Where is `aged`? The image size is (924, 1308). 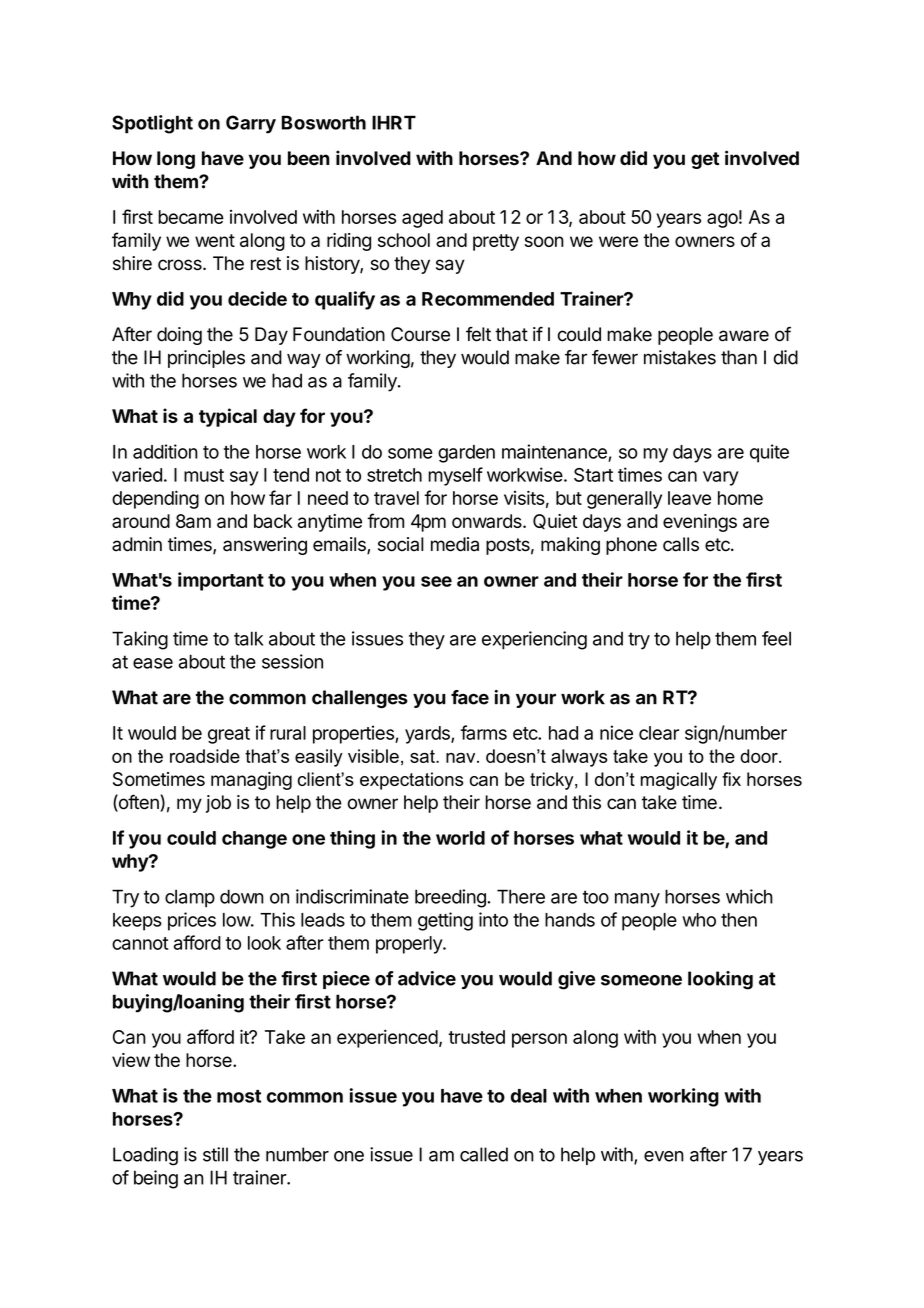 aged is located at coordinates (422, 219).
